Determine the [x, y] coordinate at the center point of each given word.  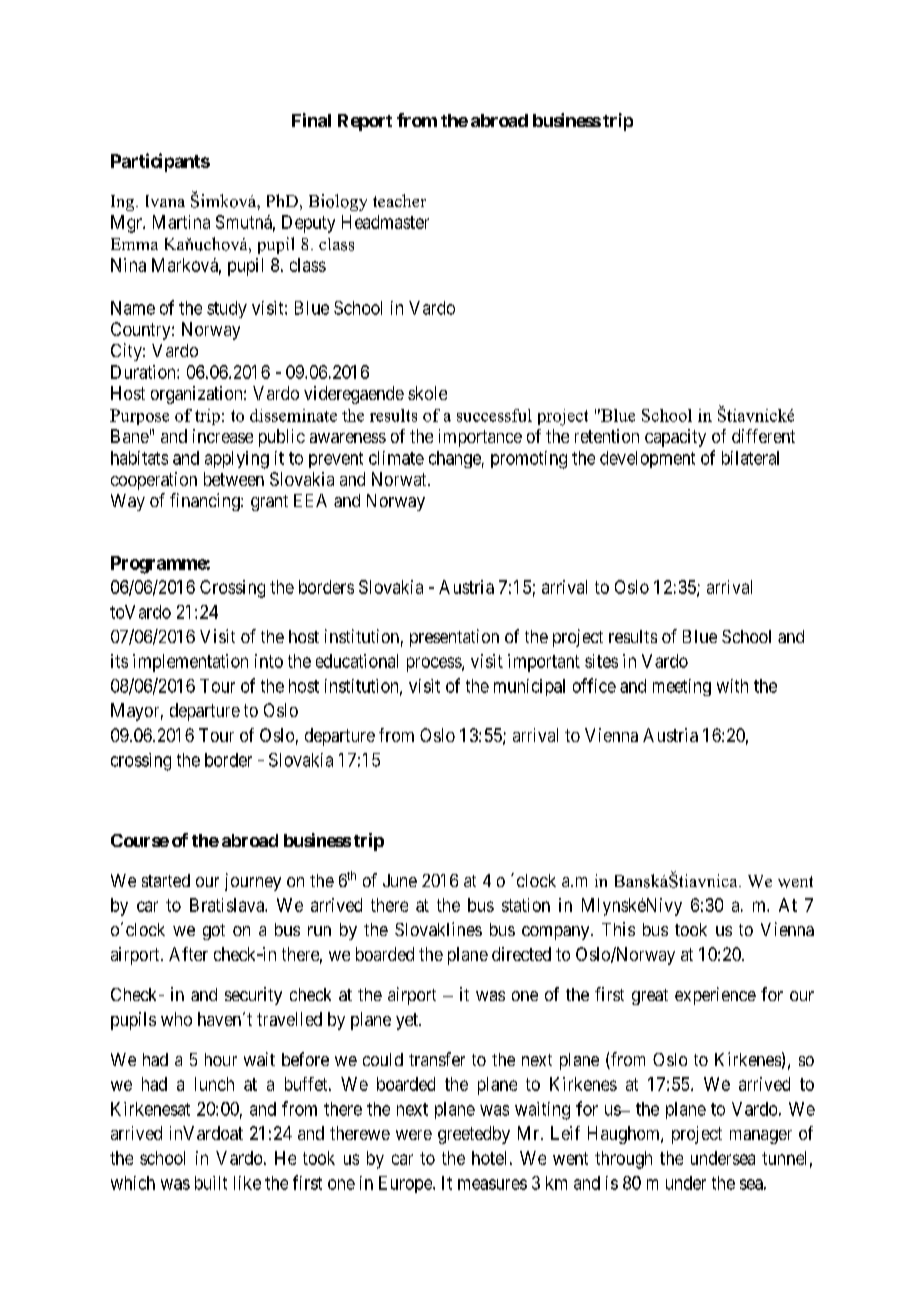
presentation [454, 638]
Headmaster [385, 222]
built [211, 1183]
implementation [190, 663]
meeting [682, 687]
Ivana [165, 201]
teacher [399, 200]
